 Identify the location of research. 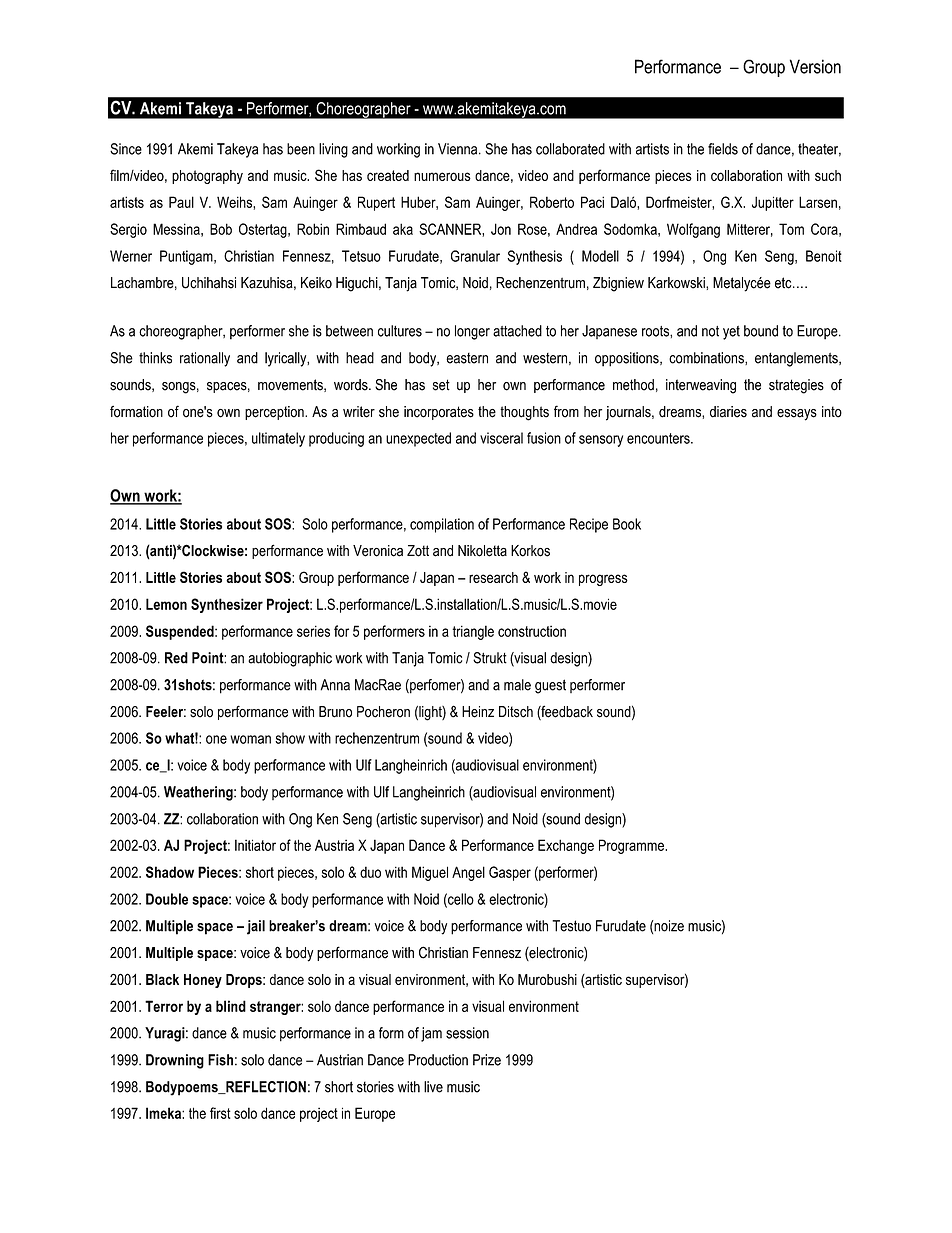
(493, 577).
